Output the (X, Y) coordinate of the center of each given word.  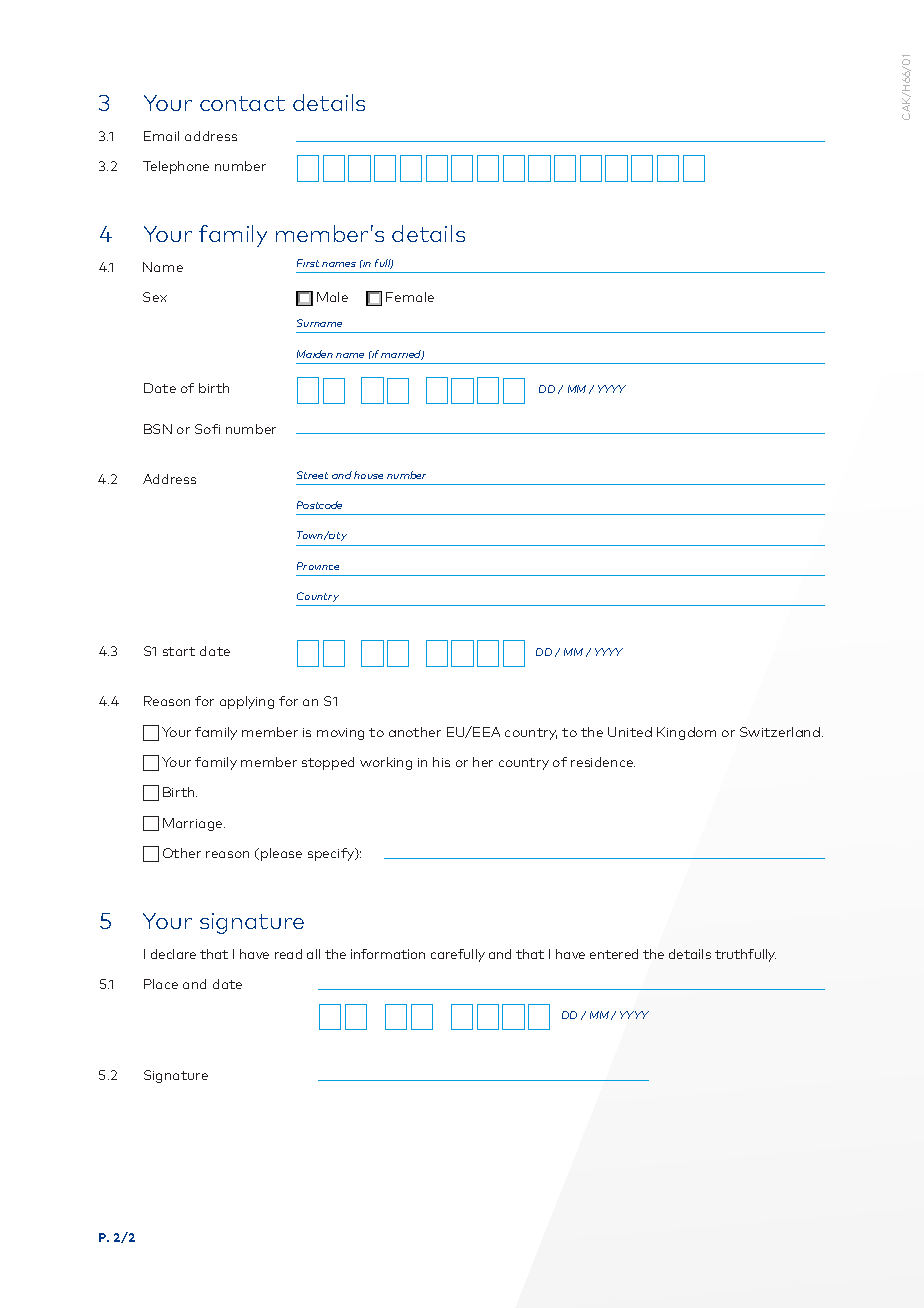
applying (247, 702)
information (388, 954)
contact (242, 103)
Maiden (315, 354)
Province (318, 566)
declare (173, 954)
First (308, 263)
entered (614, 954)
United (630, 732)
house (368, 475)
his (441, 762)
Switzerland (780, 732)
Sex (155, 297)
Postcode (319, 505)
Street (312, 475)
